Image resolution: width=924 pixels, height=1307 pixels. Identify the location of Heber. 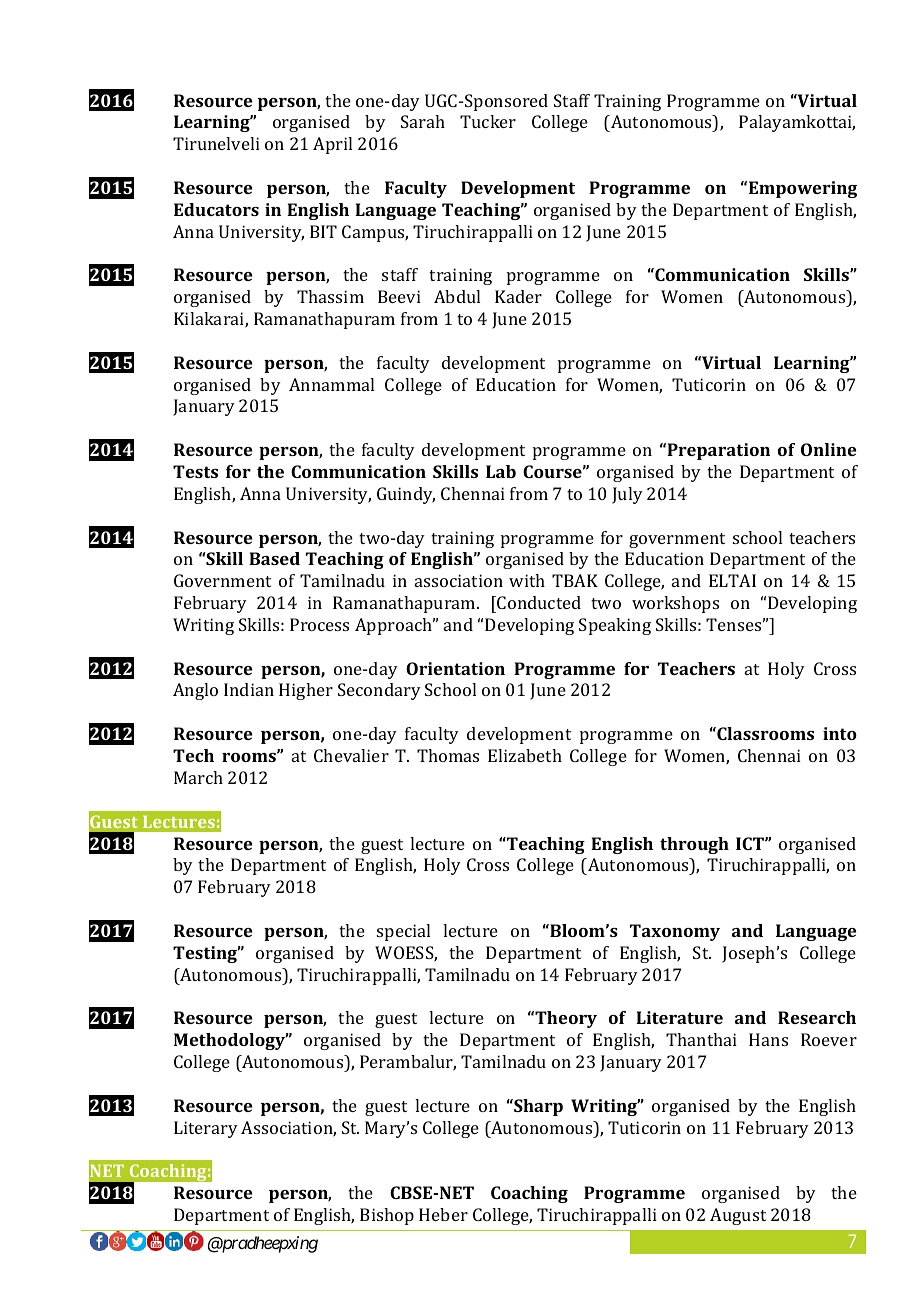
(443, 1214).
